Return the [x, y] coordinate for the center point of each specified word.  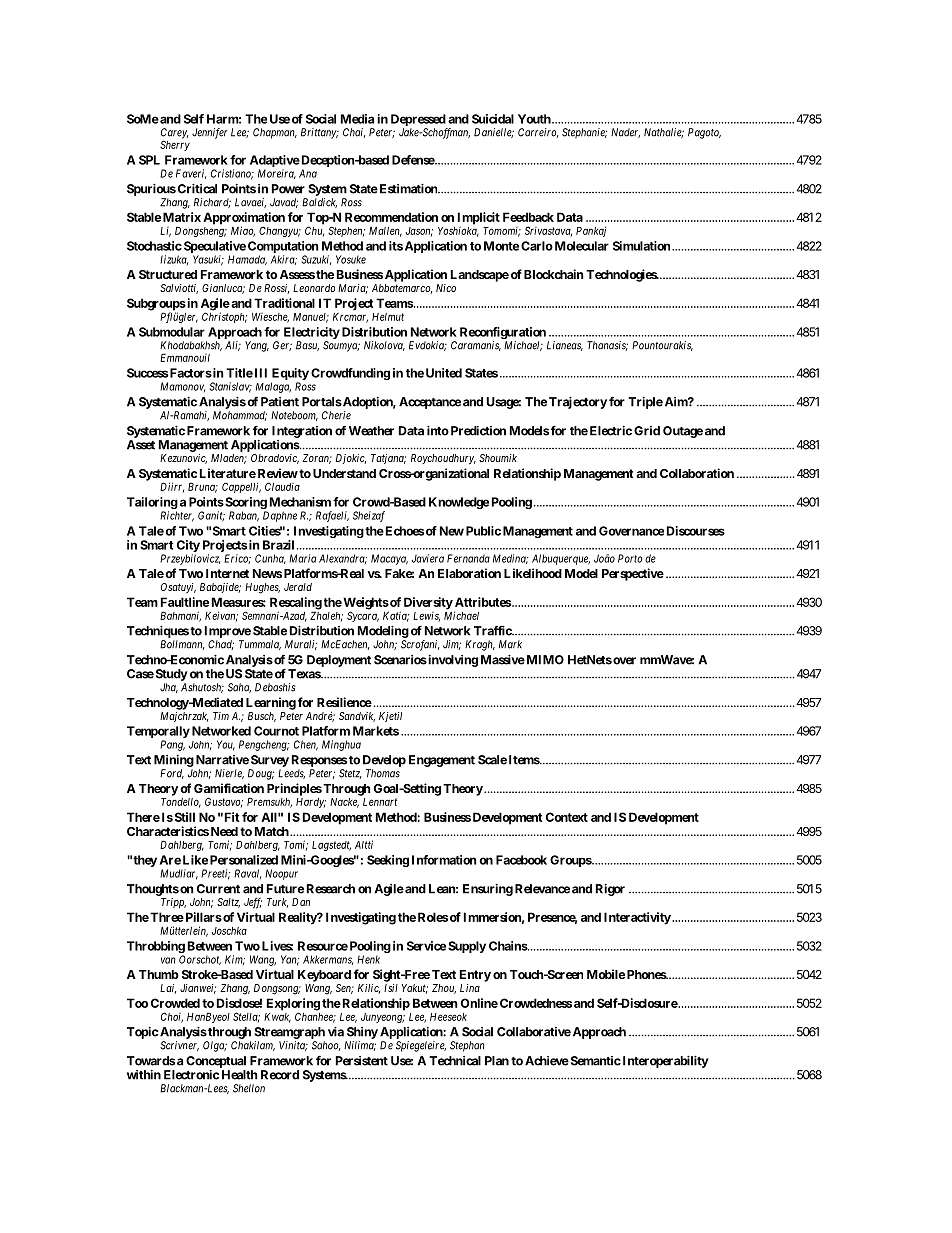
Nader [625, 133]
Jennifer [210, 133]
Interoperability [664, 1062]
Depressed [418, 120]
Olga [215, 1046]
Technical [455, 1061]
